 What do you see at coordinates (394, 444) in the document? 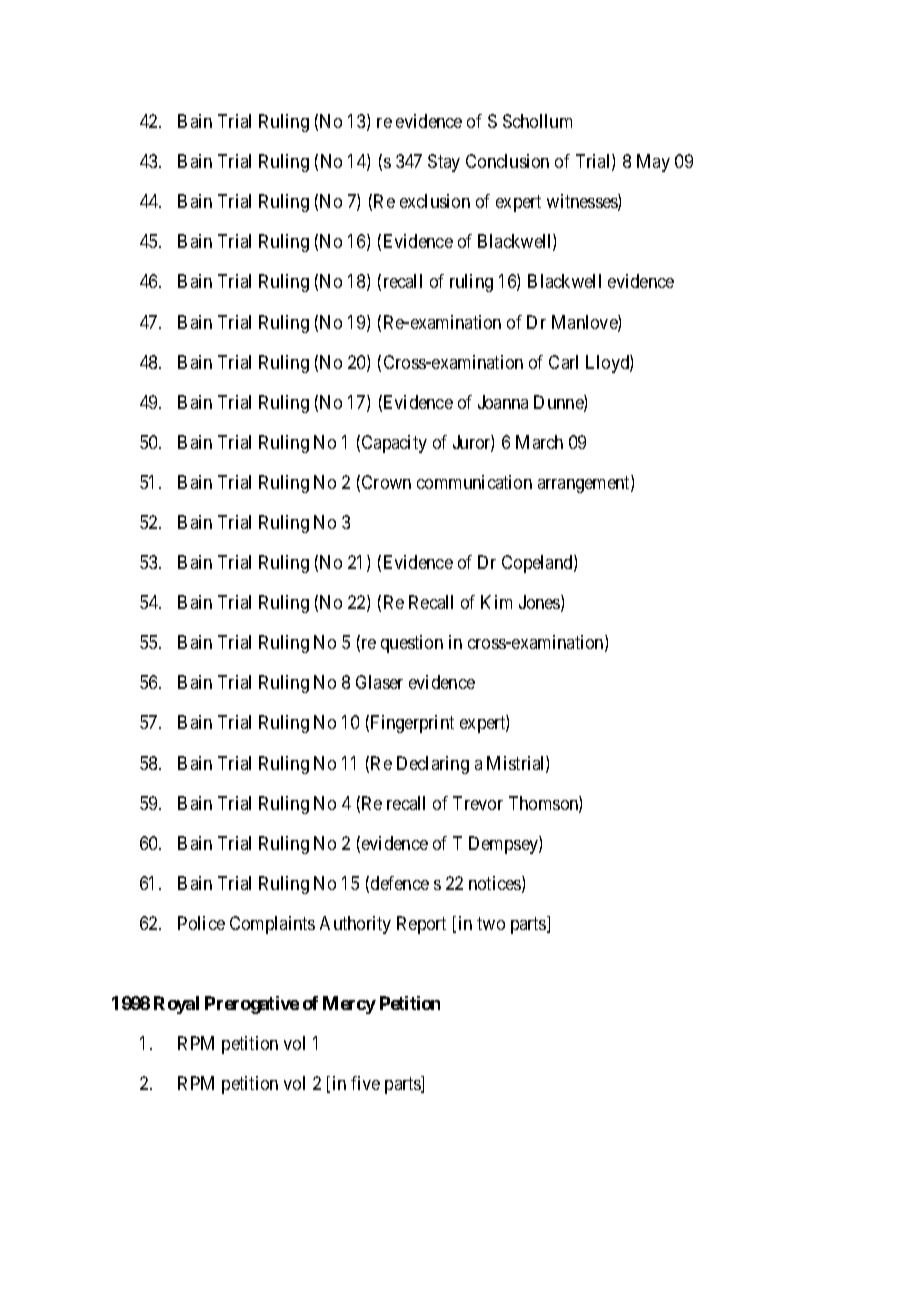
I see `Capacity` at bounding box center [394, 444].
